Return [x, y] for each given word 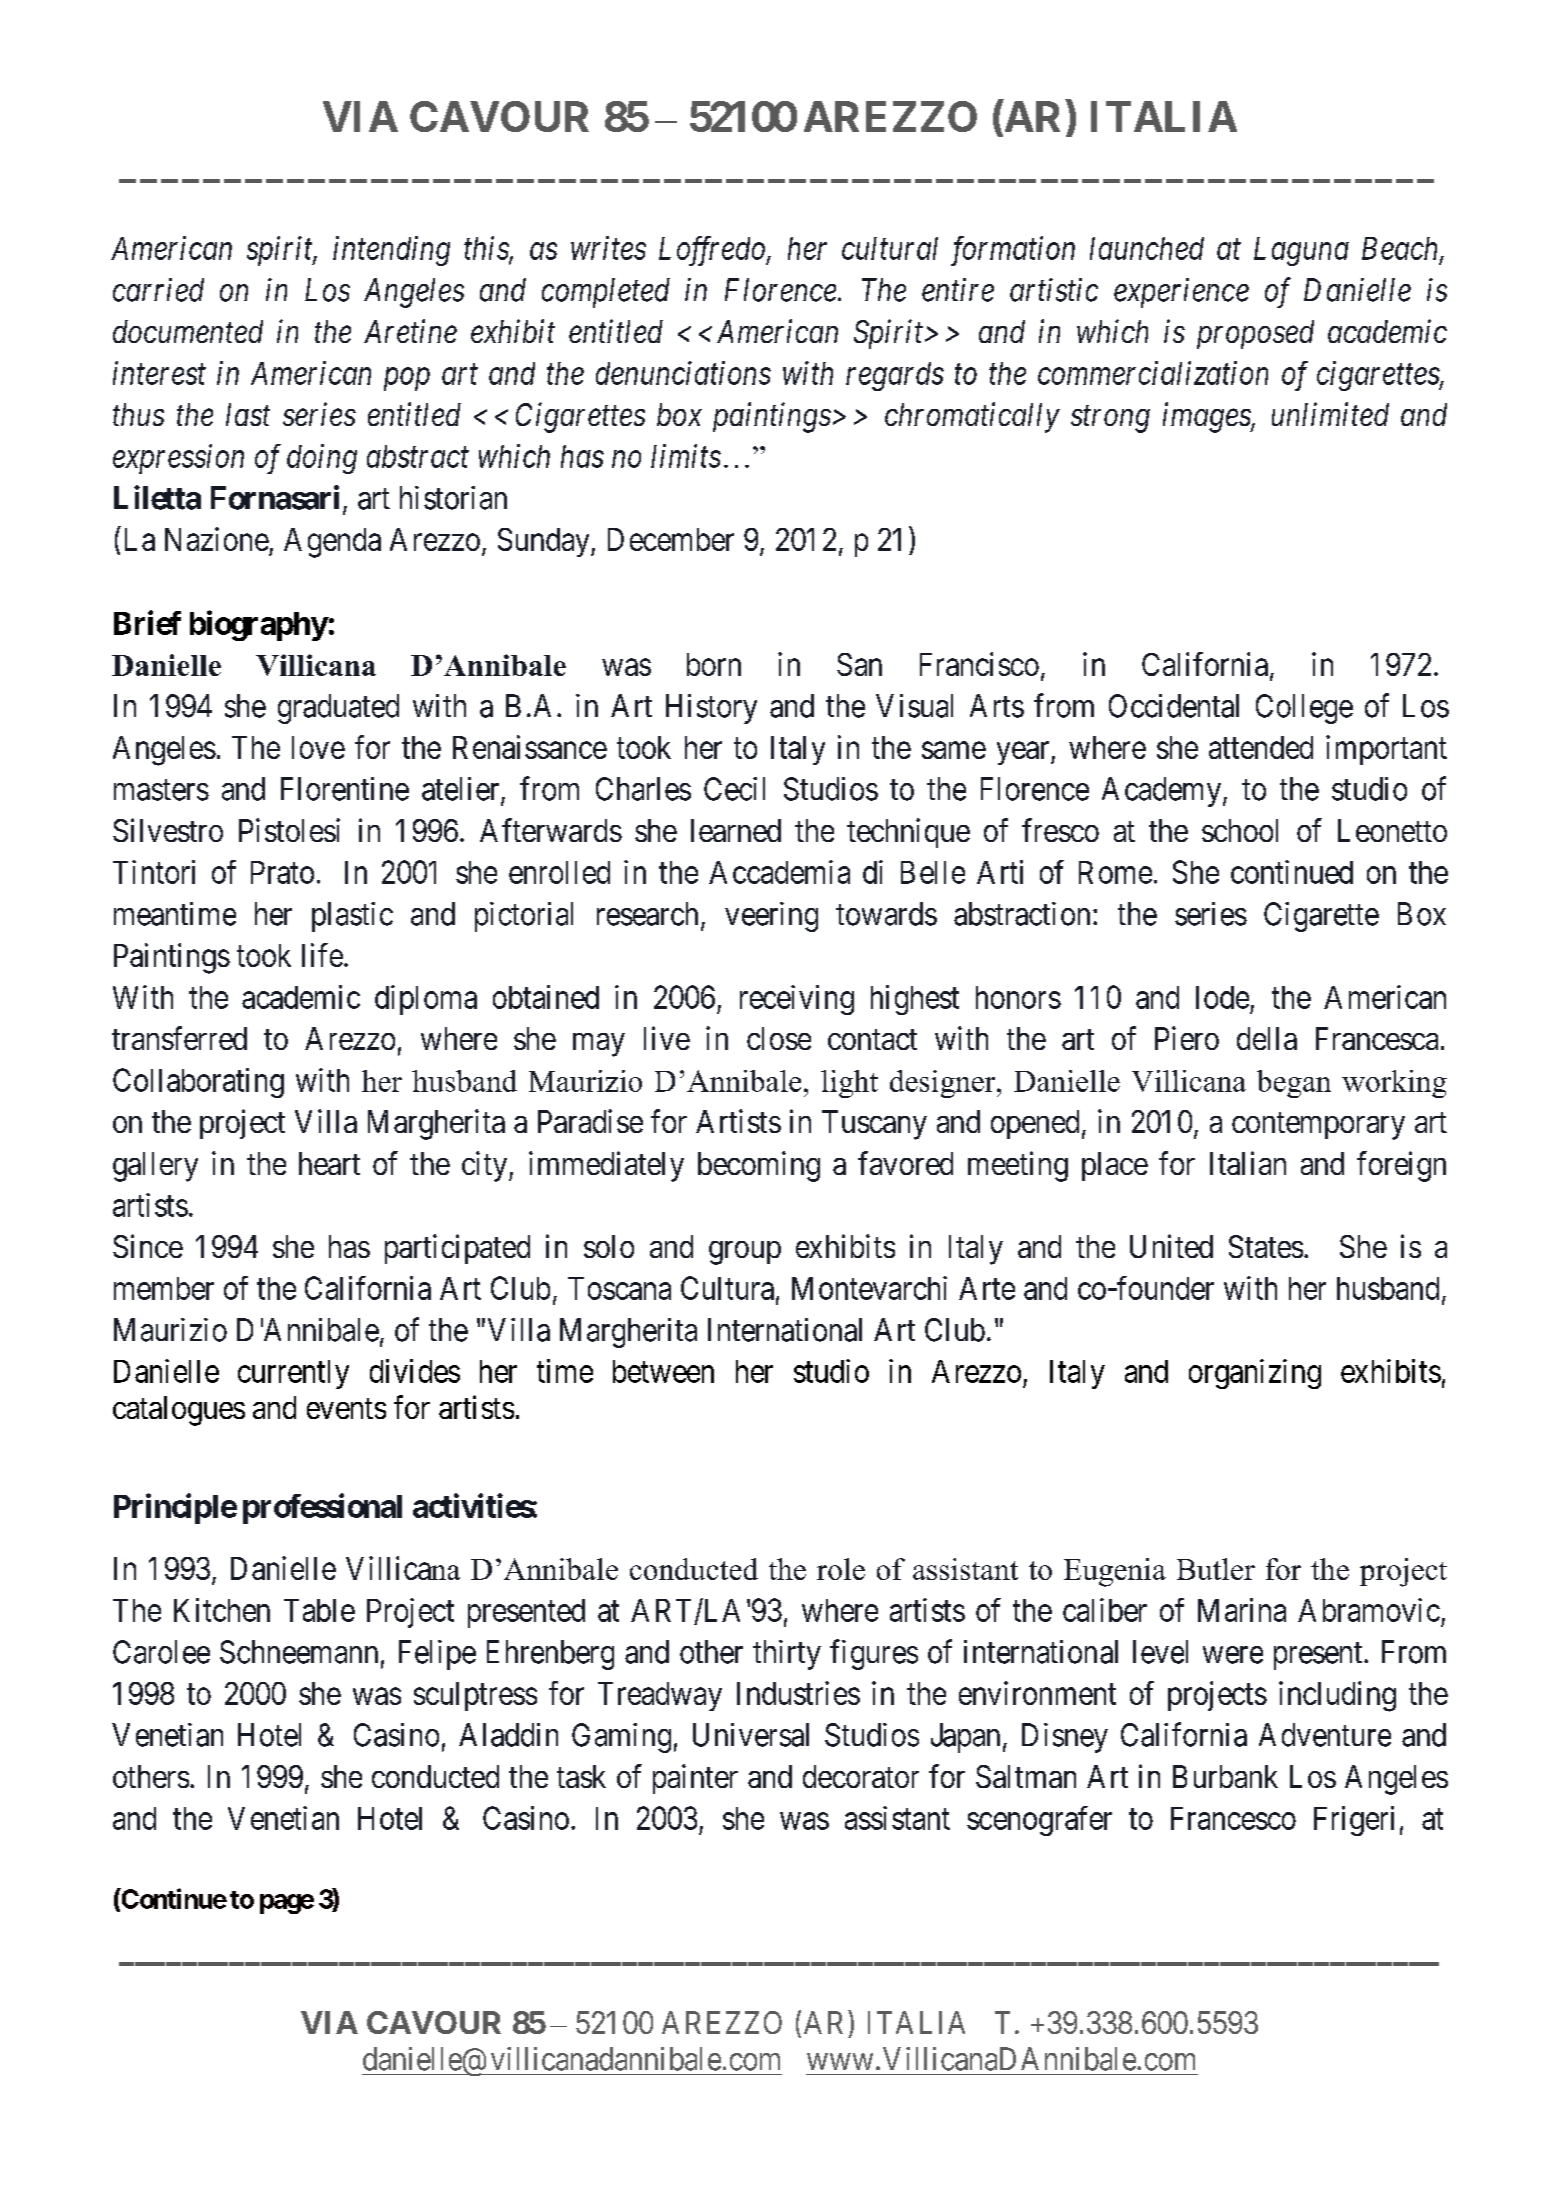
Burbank [1225, 1776]
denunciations [683, 373]
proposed [1255, 334]
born [714, 664]
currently [293, 1374]
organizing [1255, 1374]
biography [259, 625]
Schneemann [299, 1652]
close [779, 1038]
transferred [179, 1038]
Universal [751, 1735]
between [663, 1371]
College [1304, 709]
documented [188, 331]
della [1267, 1038]
